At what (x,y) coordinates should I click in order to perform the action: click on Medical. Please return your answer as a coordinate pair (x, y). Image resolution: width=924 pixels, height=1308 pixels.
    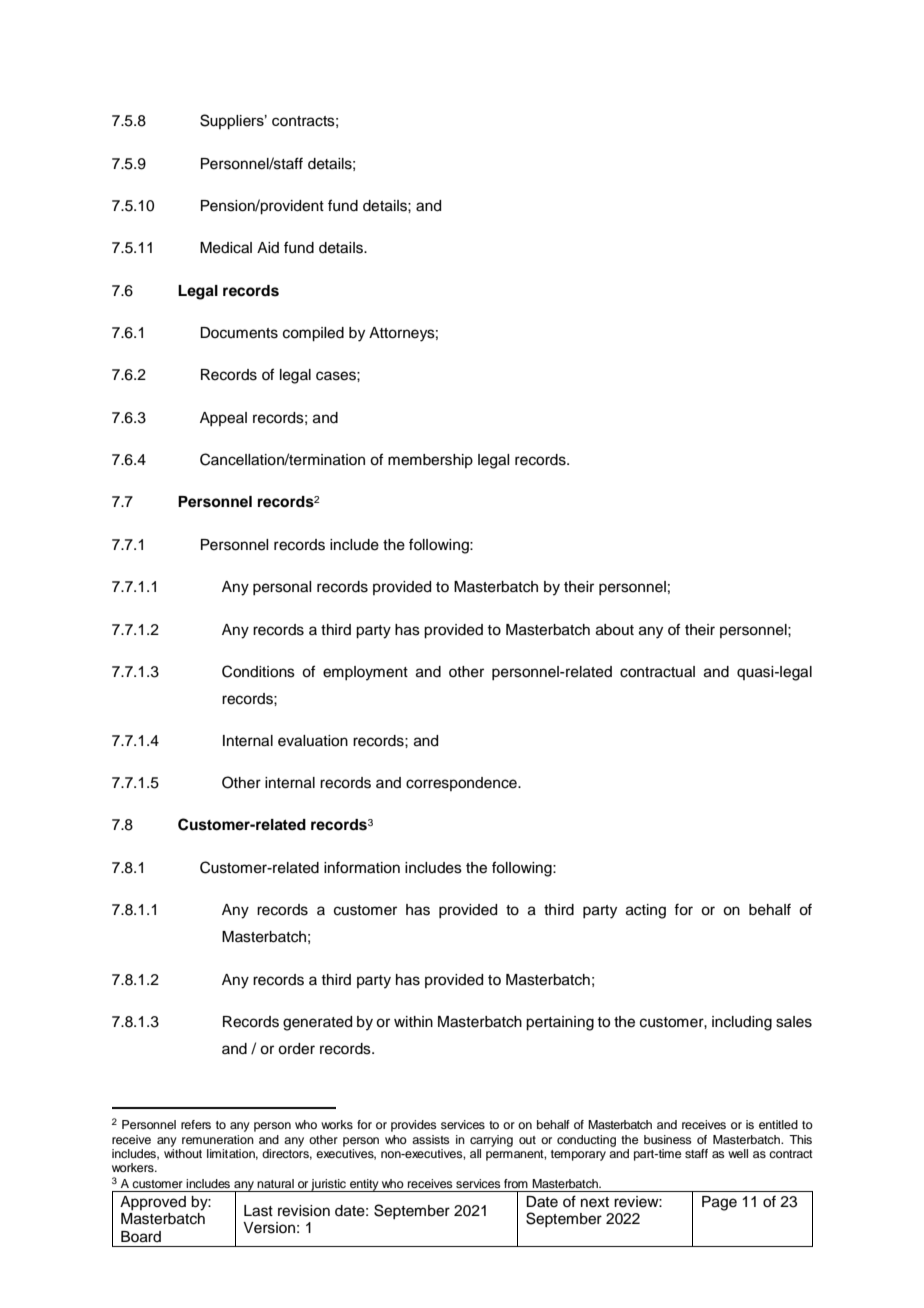
    Looking at the image, I should click on (226, 248).
